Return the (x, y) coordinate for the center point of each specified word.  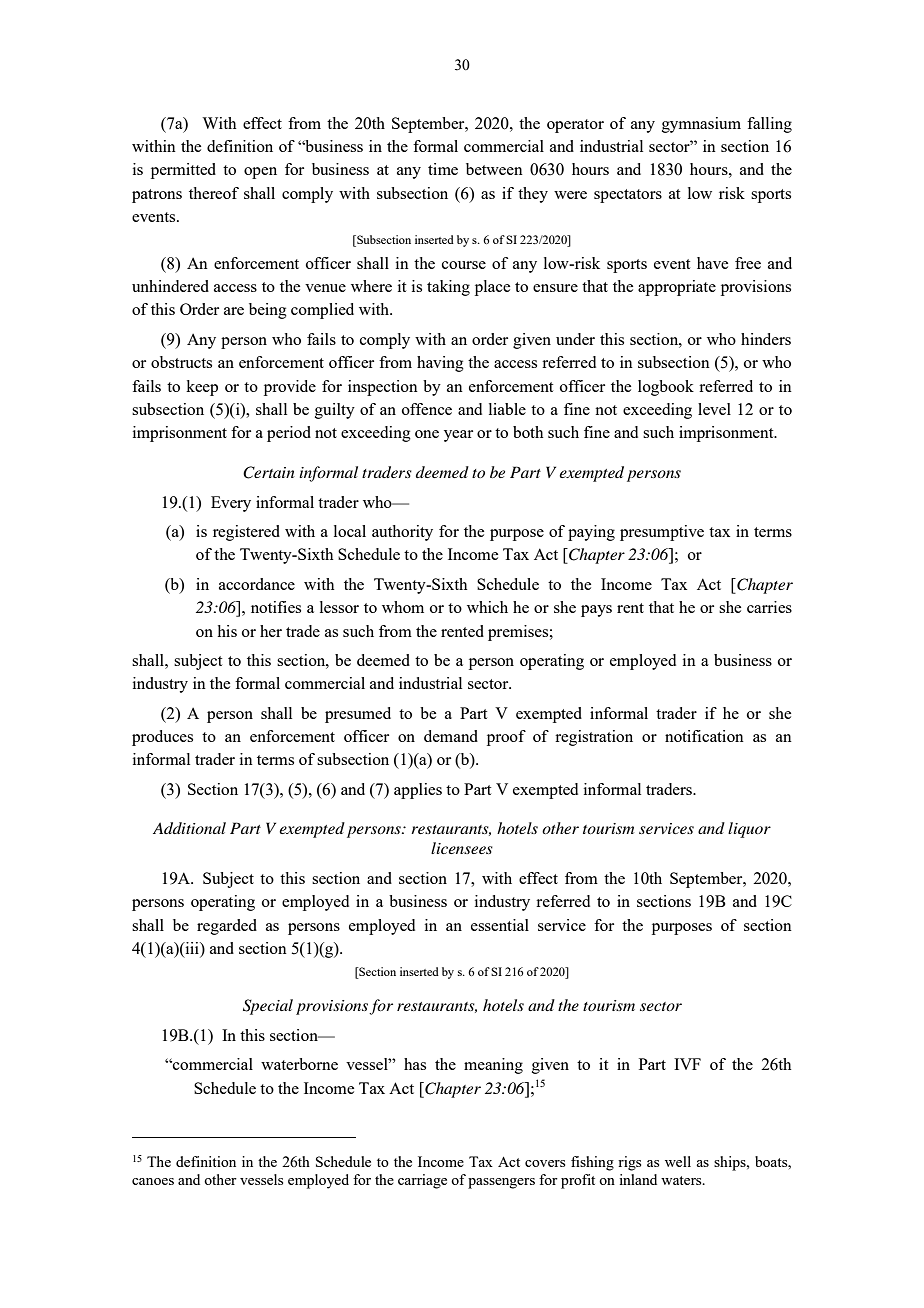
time (443, 169)
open (260, 173)
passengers (501, 1183)
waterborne (299, 1064)
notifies (276, 607)
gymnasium (701, 125)
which (487, 607)
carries (769, 607)
